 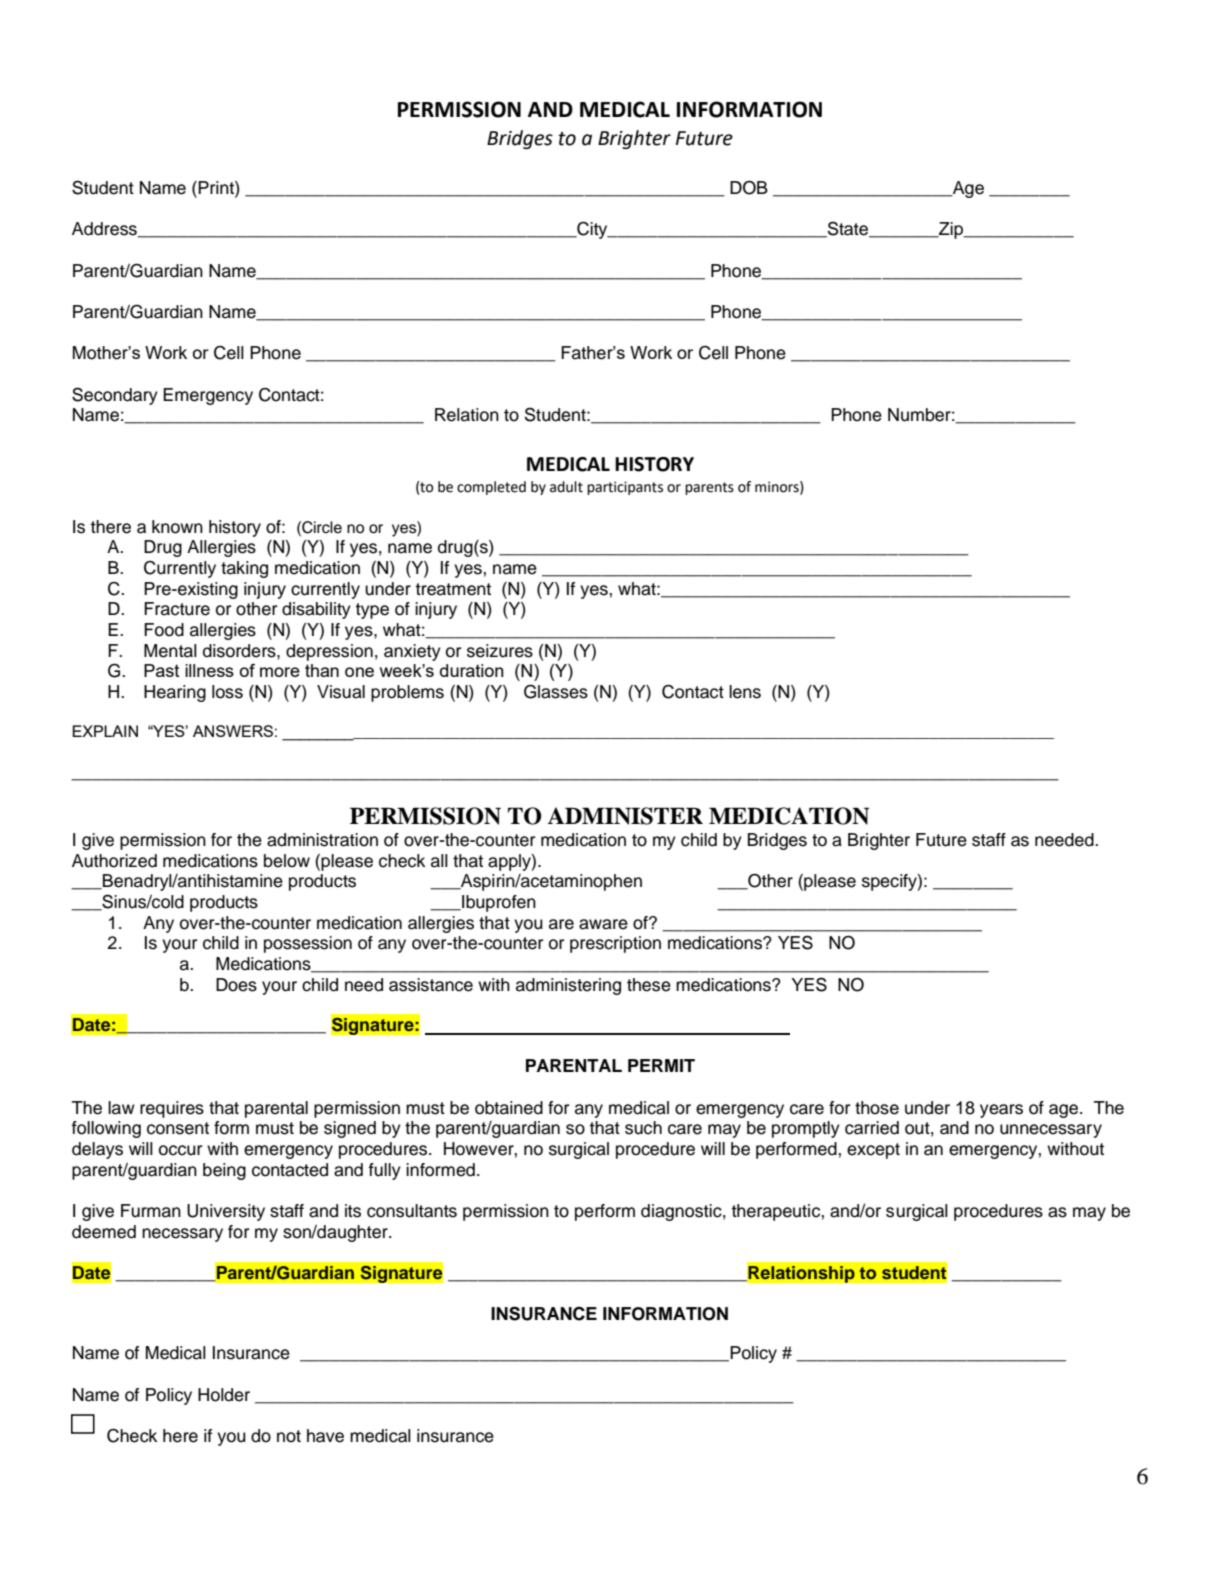 I want to click on those, so click(x=877, y=1108).
